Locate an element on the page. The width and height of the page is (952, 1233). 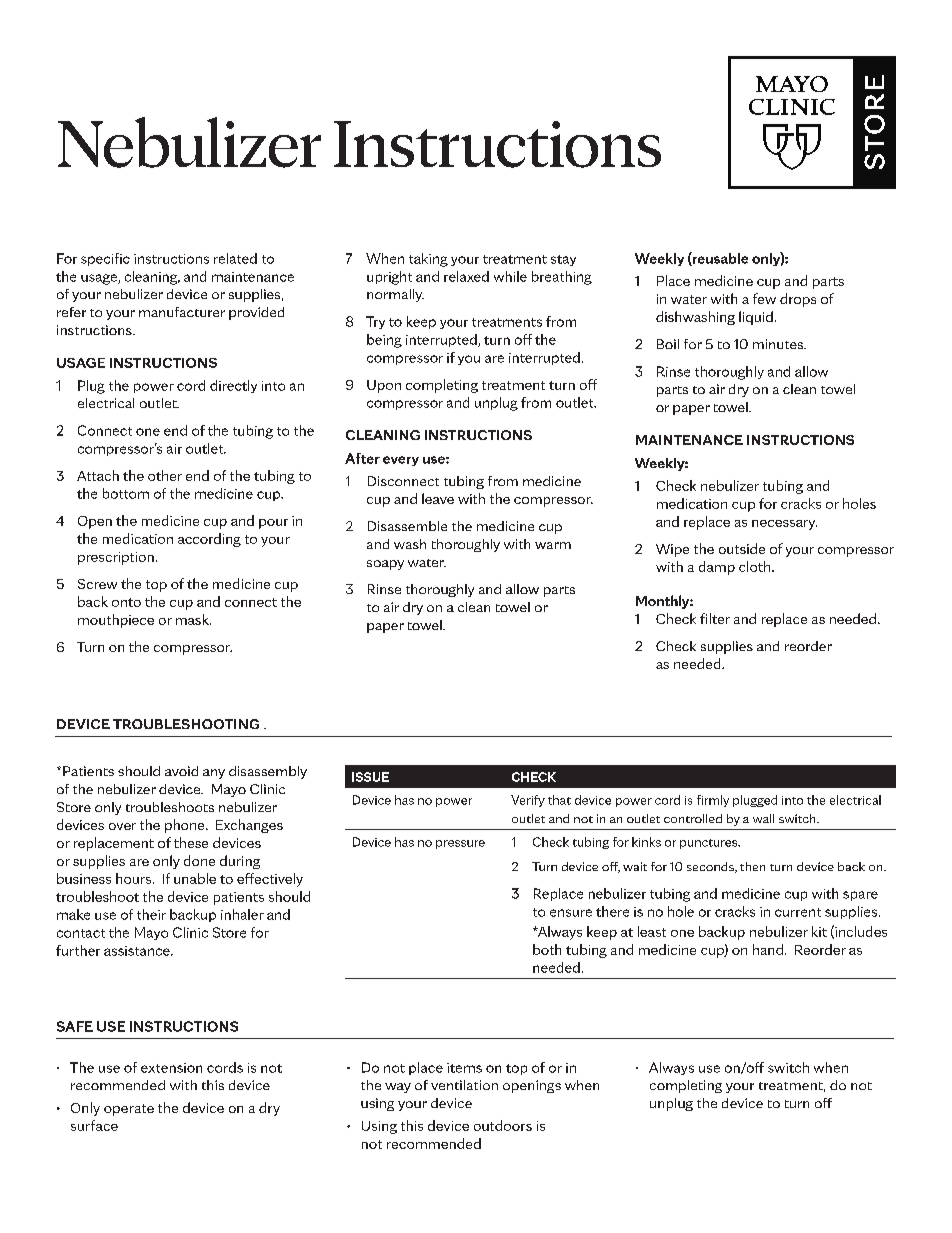
their is located at coordinates (151, 914).
